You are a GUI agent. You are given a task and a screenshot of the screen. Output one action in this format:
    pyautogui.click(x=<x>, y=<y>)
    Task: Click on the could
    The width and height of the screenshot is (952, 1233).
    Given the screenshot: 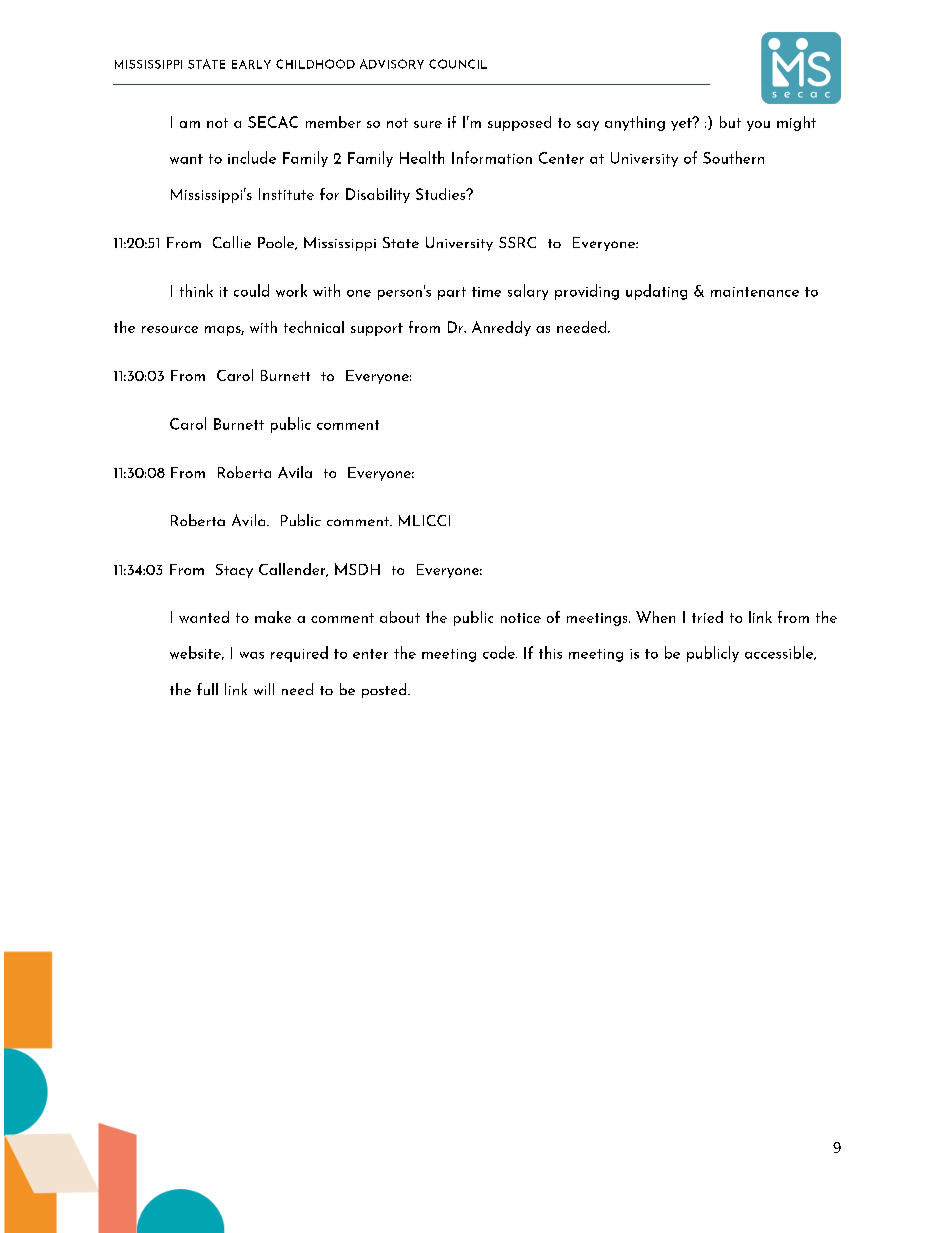 What is the action you would take?
    pyautogui.click(x=251, y=290)
